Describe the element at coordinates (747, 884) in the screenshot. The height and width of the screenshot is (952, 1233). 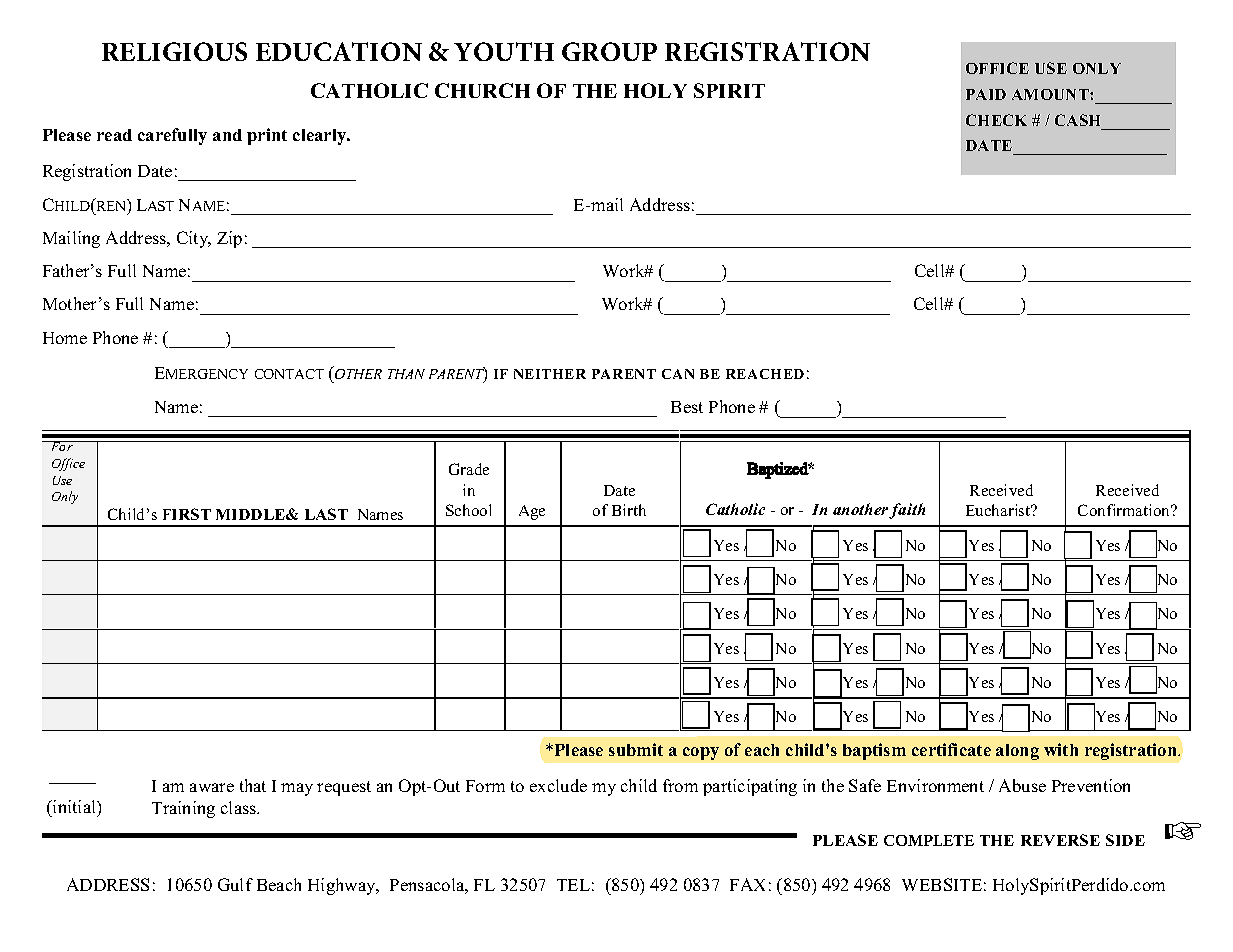
I see `FAX` at that location.
